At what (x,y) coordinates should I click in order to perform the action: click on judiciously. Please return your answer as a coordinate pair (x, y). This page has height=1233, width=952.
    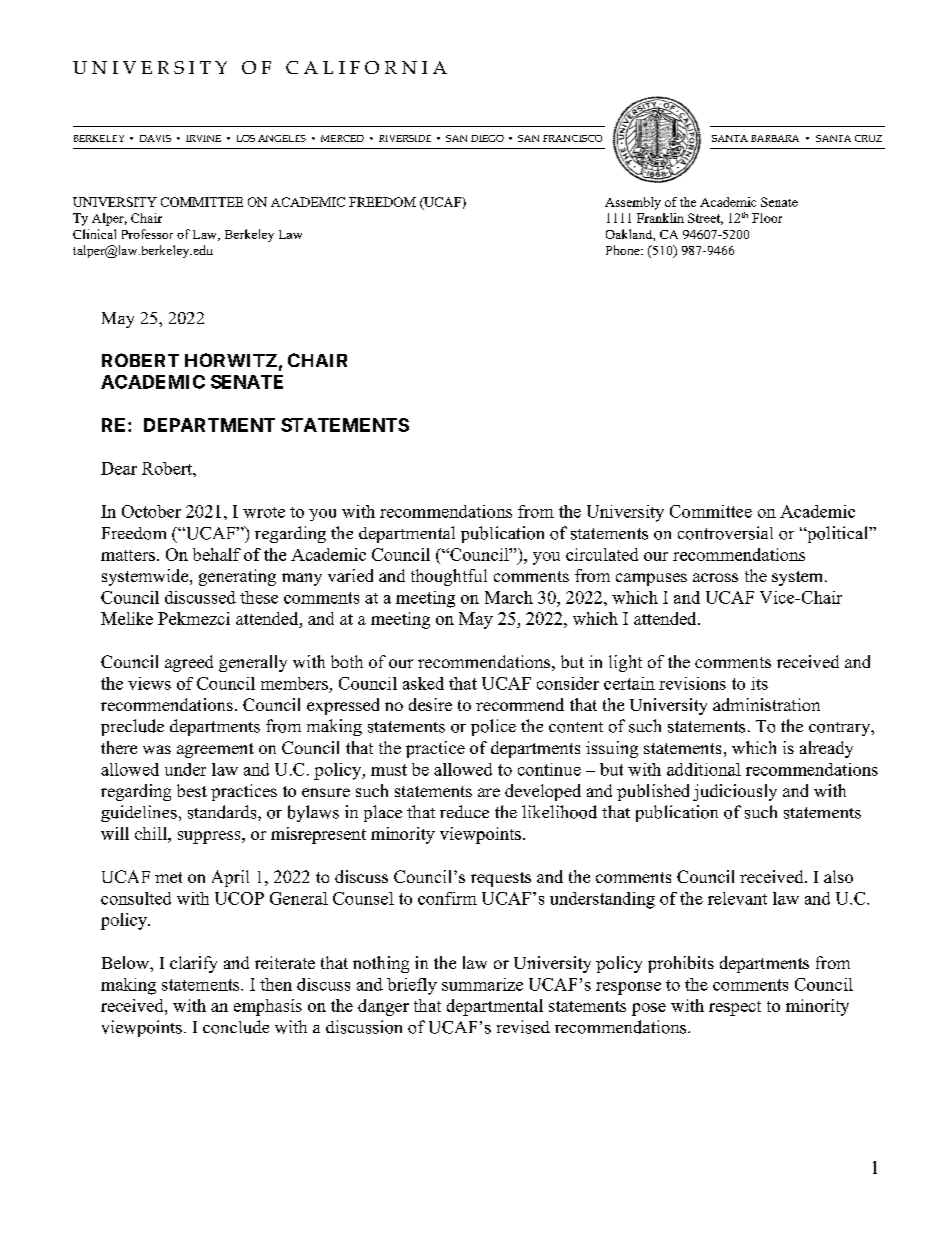
    Looking at the image, I should click on (735, 792).
